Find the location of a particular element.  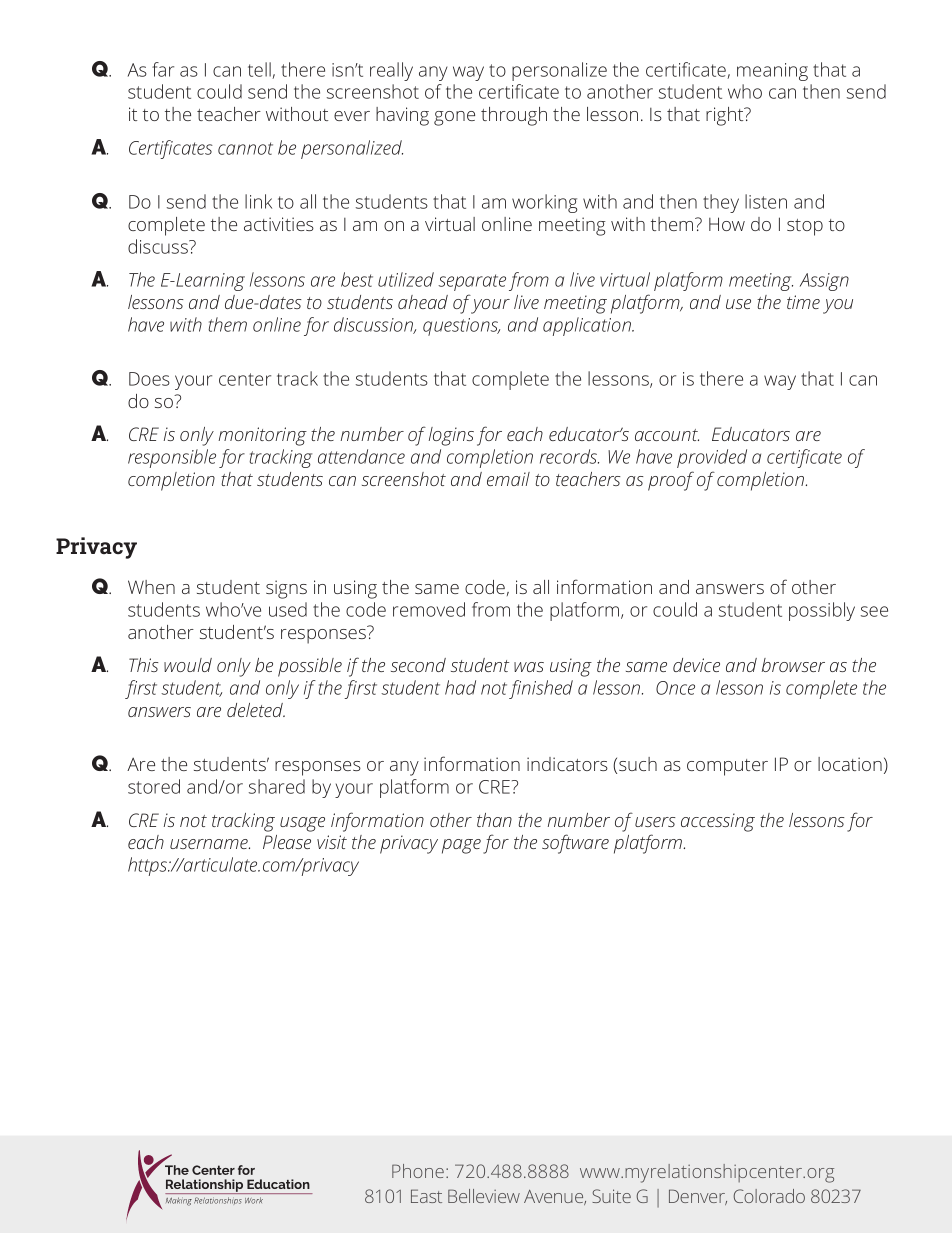

East is located at coordinates (426, 1196).
